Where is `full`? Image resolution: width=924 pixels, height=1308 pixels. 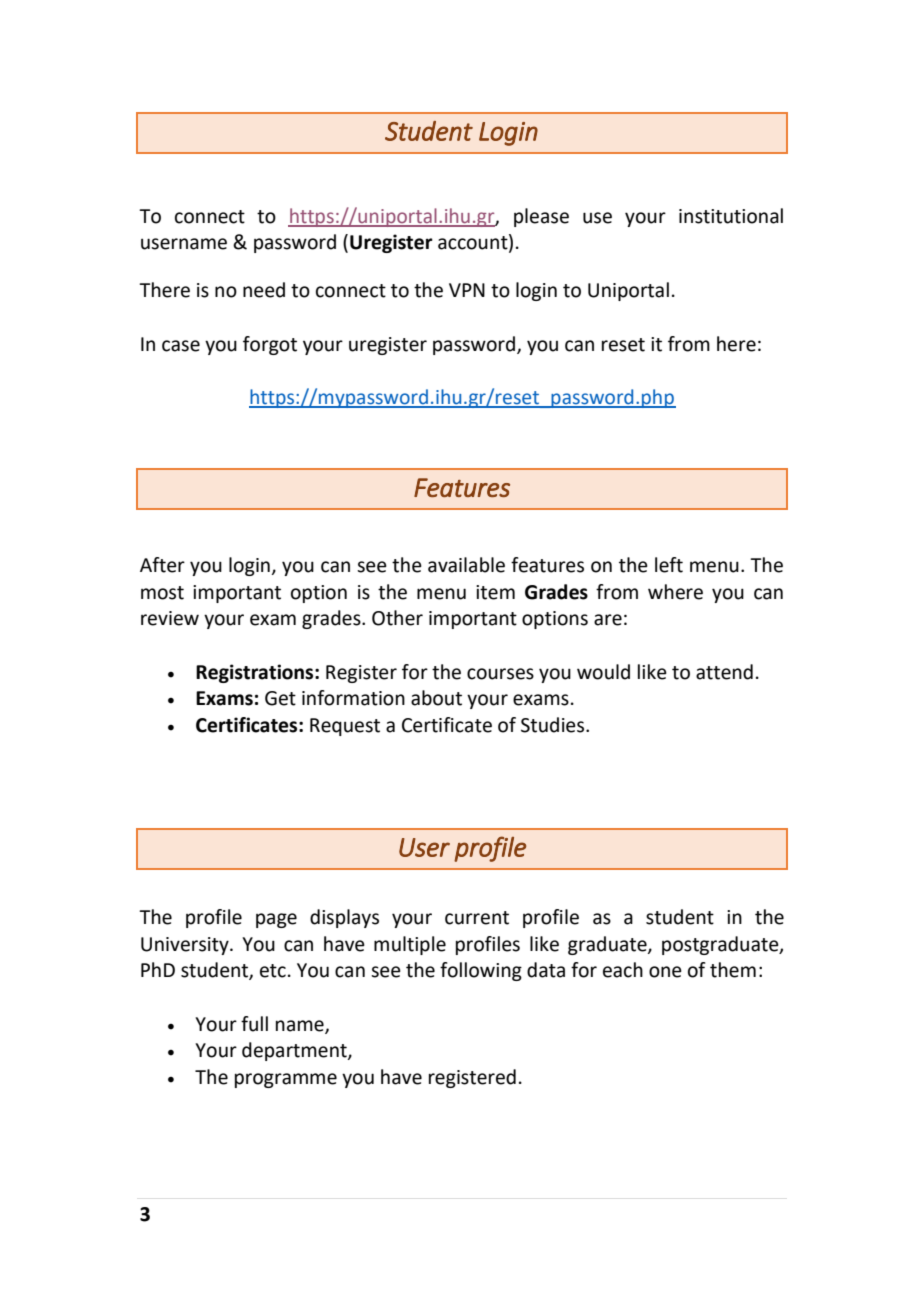 full is located at coordinates (254, 1024).
